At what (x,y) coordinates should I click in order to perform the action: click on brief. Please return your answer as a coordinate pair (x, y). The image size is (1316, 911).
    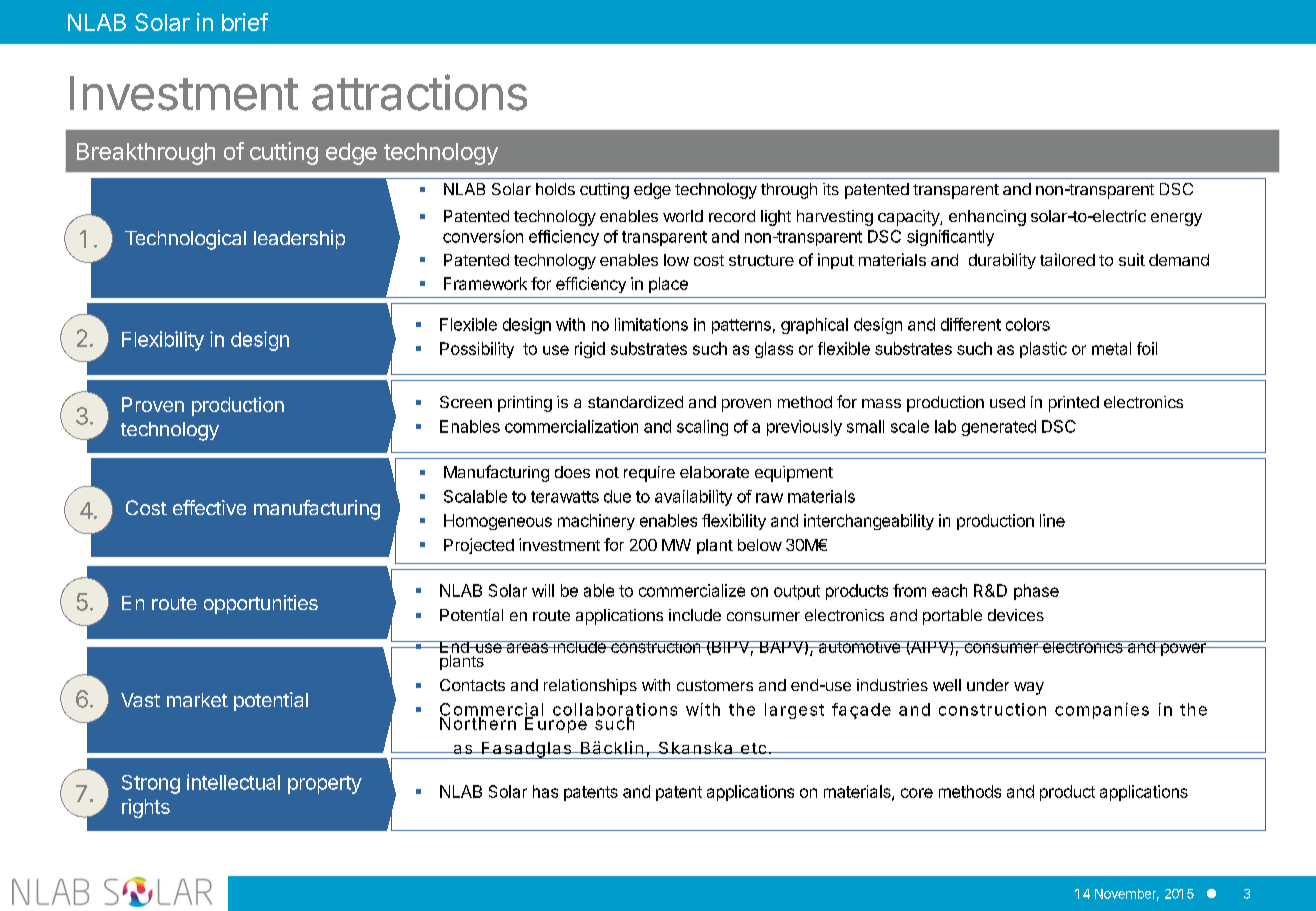
    Looking at the image, I should click on (245, 22).
